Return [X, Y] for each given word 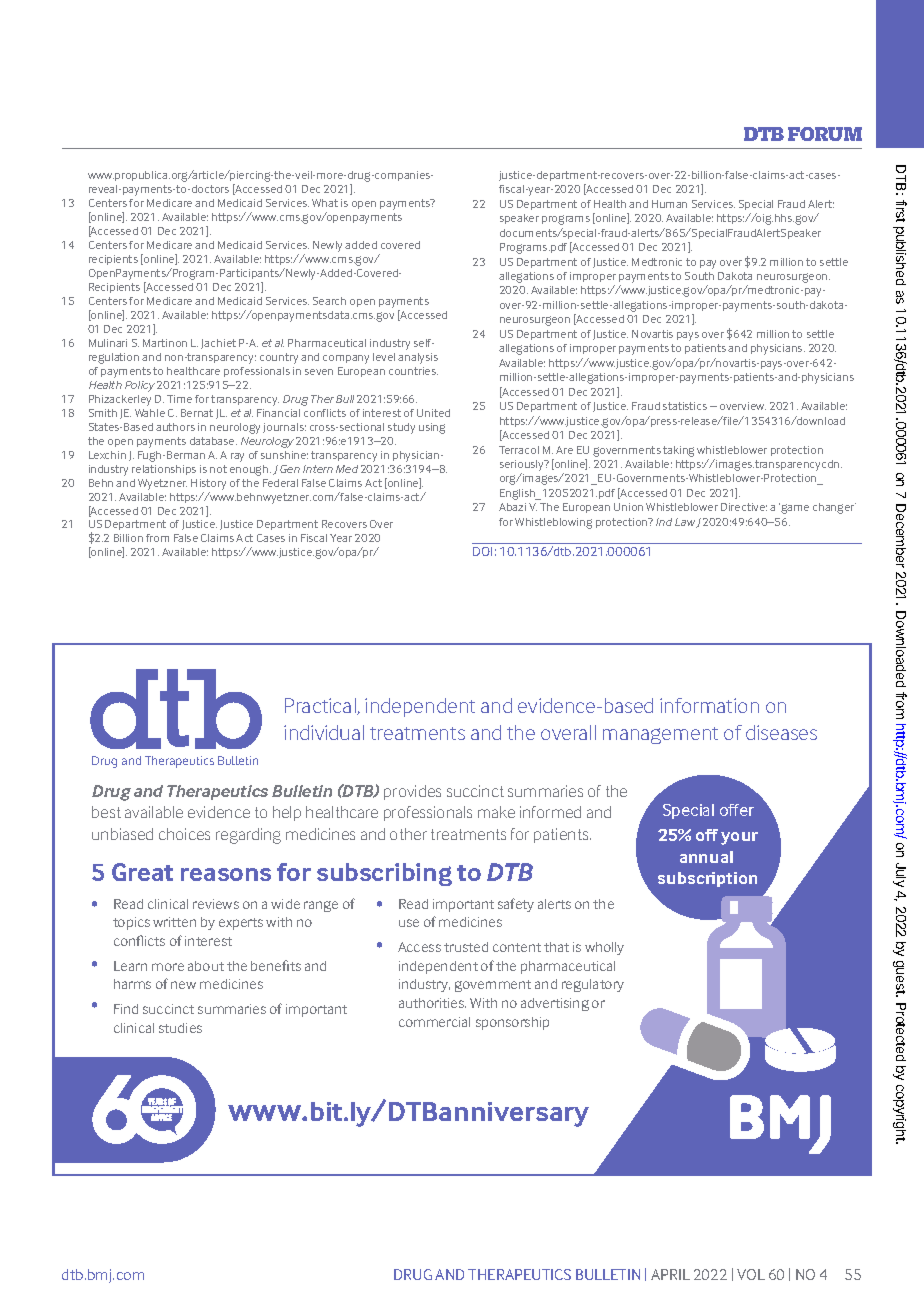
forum [825, 134]
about [206, 966]
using [432, 428]
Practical [321, 706]
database [213, 441]
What [325, 203]
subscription [707, 879]
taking [678, 451]
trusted [466, 947]
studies [180, 1028]
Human [669, 204]
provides [412, 792]
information [709, 705]
